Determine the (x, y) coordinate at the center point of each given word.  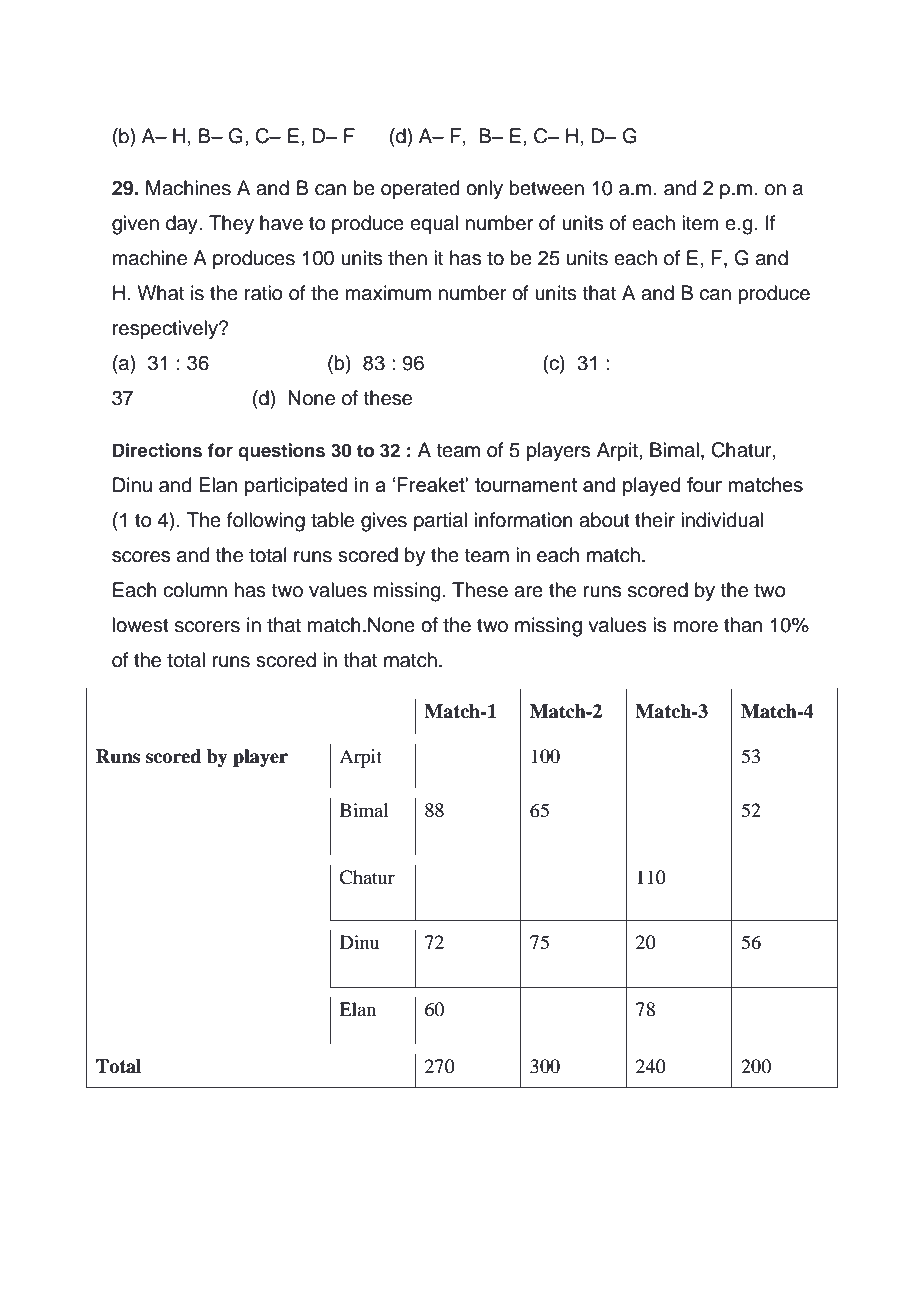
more (696, 627)
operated (420, 189)
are (528, 592)
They (231, 225)
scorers (207, 627)
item (700, 223)
